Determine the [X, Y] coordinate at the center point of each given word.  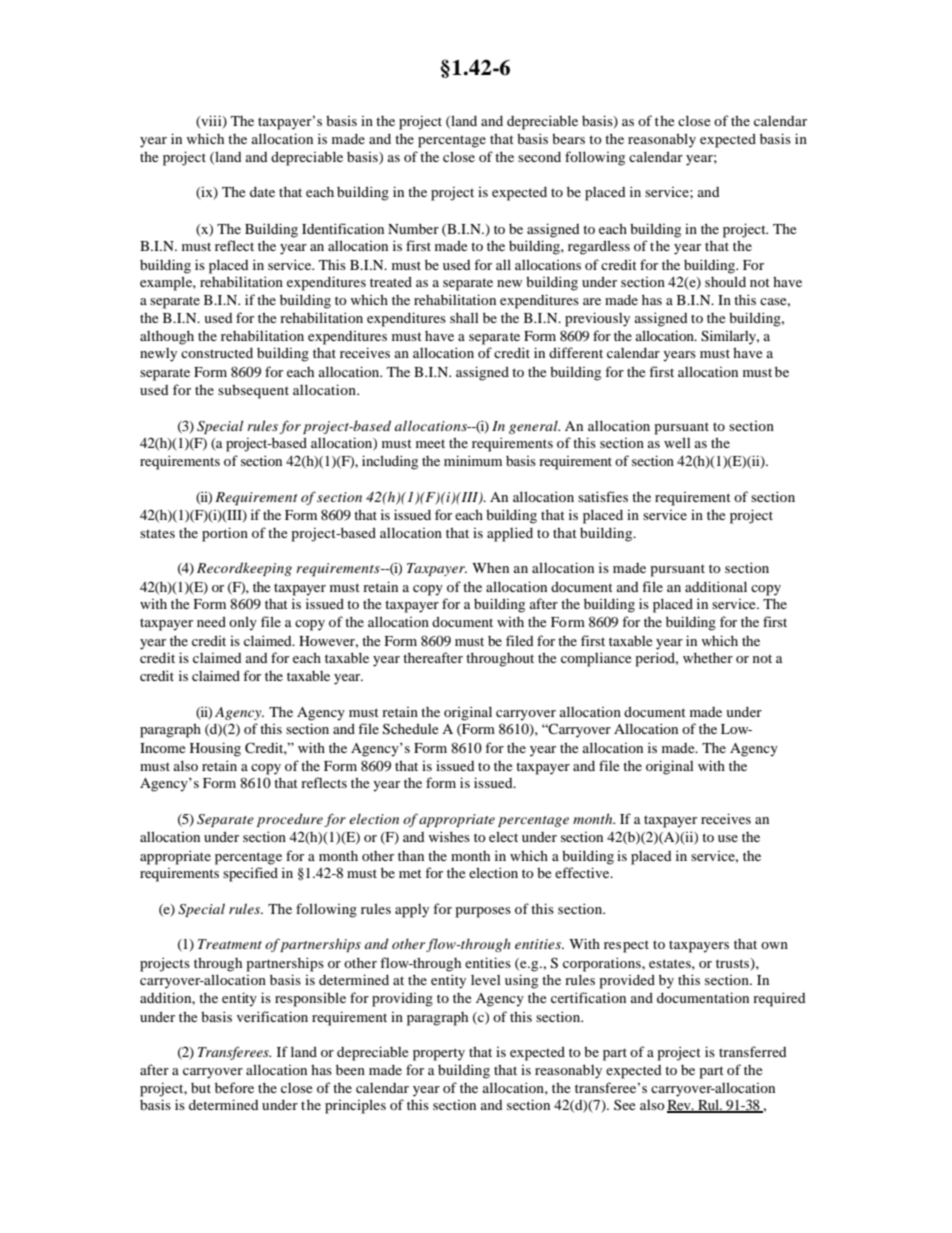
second [539, 156]
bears [568, 138]
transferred [753, 1051]
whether [708, 657]
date [262, 191]
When [490, 568]
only [243, 623]
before [234, 1087]
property [439, 1054]
